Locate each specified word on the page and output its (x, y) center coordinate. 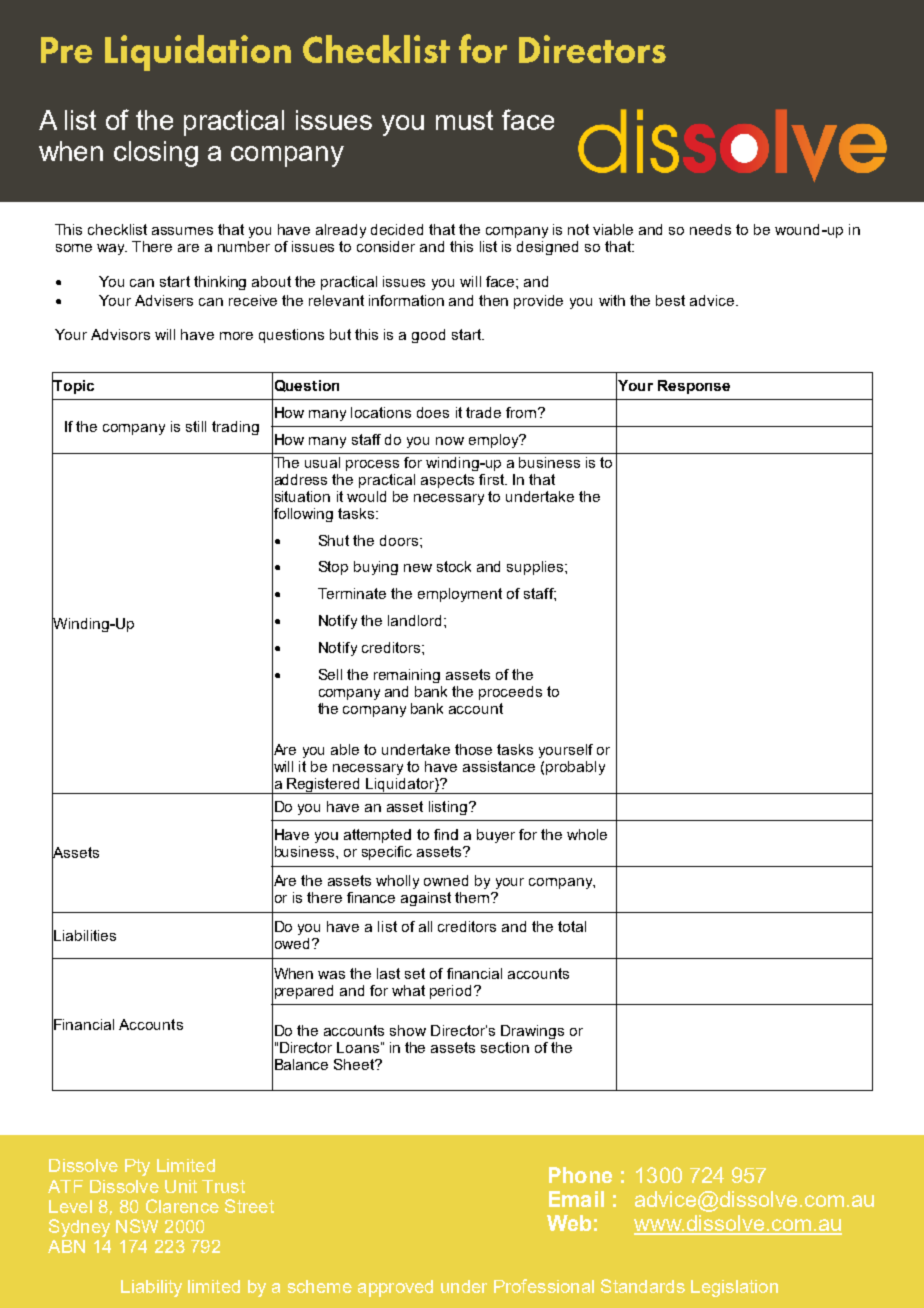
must (464, 120)
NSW (137, 1226)
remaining (407, 676)
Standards (643, 1286)
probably (575, 768)
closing (156, 154)
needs (710, 229)
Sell (330, 674)
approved (395, 1288)
